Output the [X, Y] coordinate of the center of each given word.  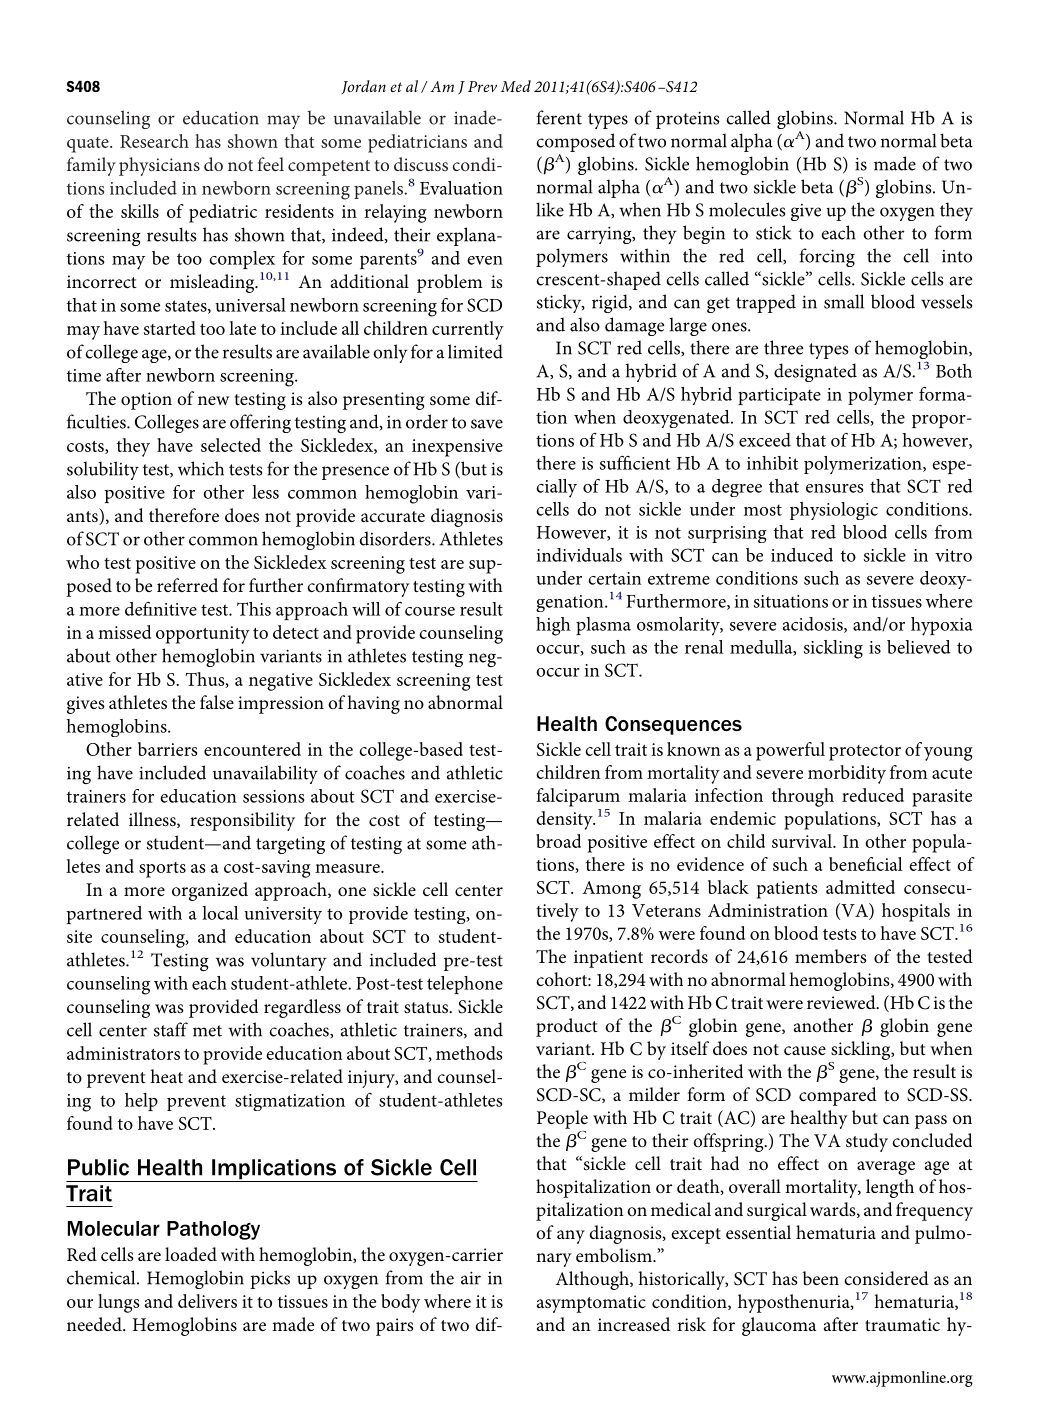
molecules [747, 209]
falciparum [578, 797]
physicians [159, 166]
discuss [421, 164]
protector [865, 753]
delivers [207, 1301]
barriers [168, 749]
